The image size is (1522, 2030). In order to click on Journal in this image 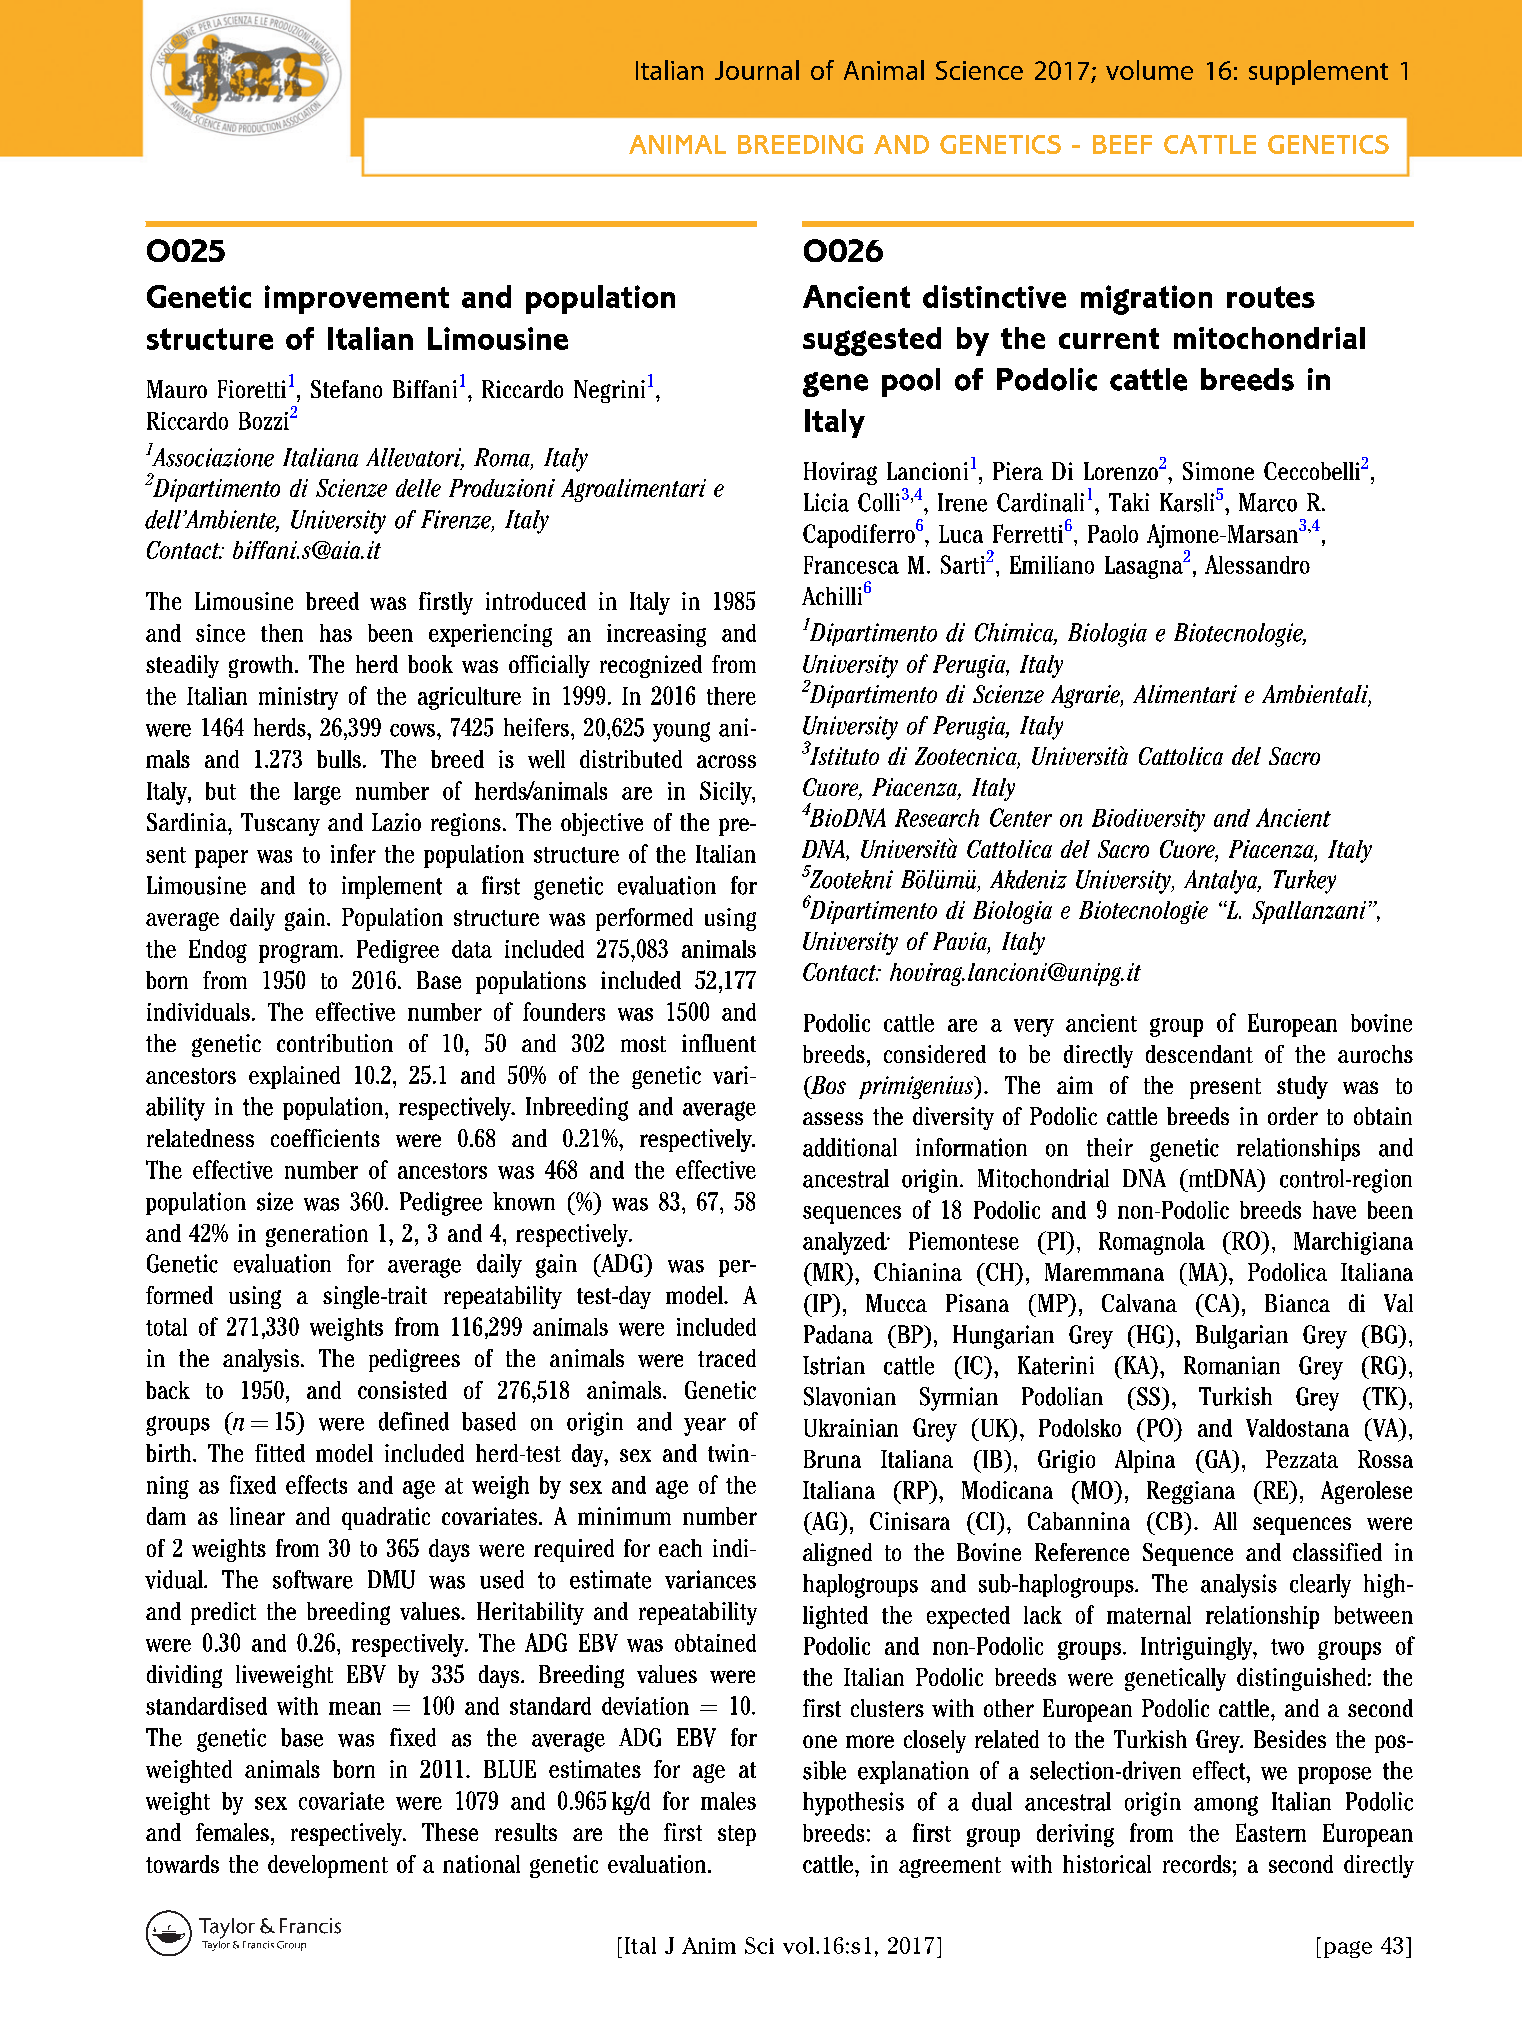, I will do `click(757, 70)`.
